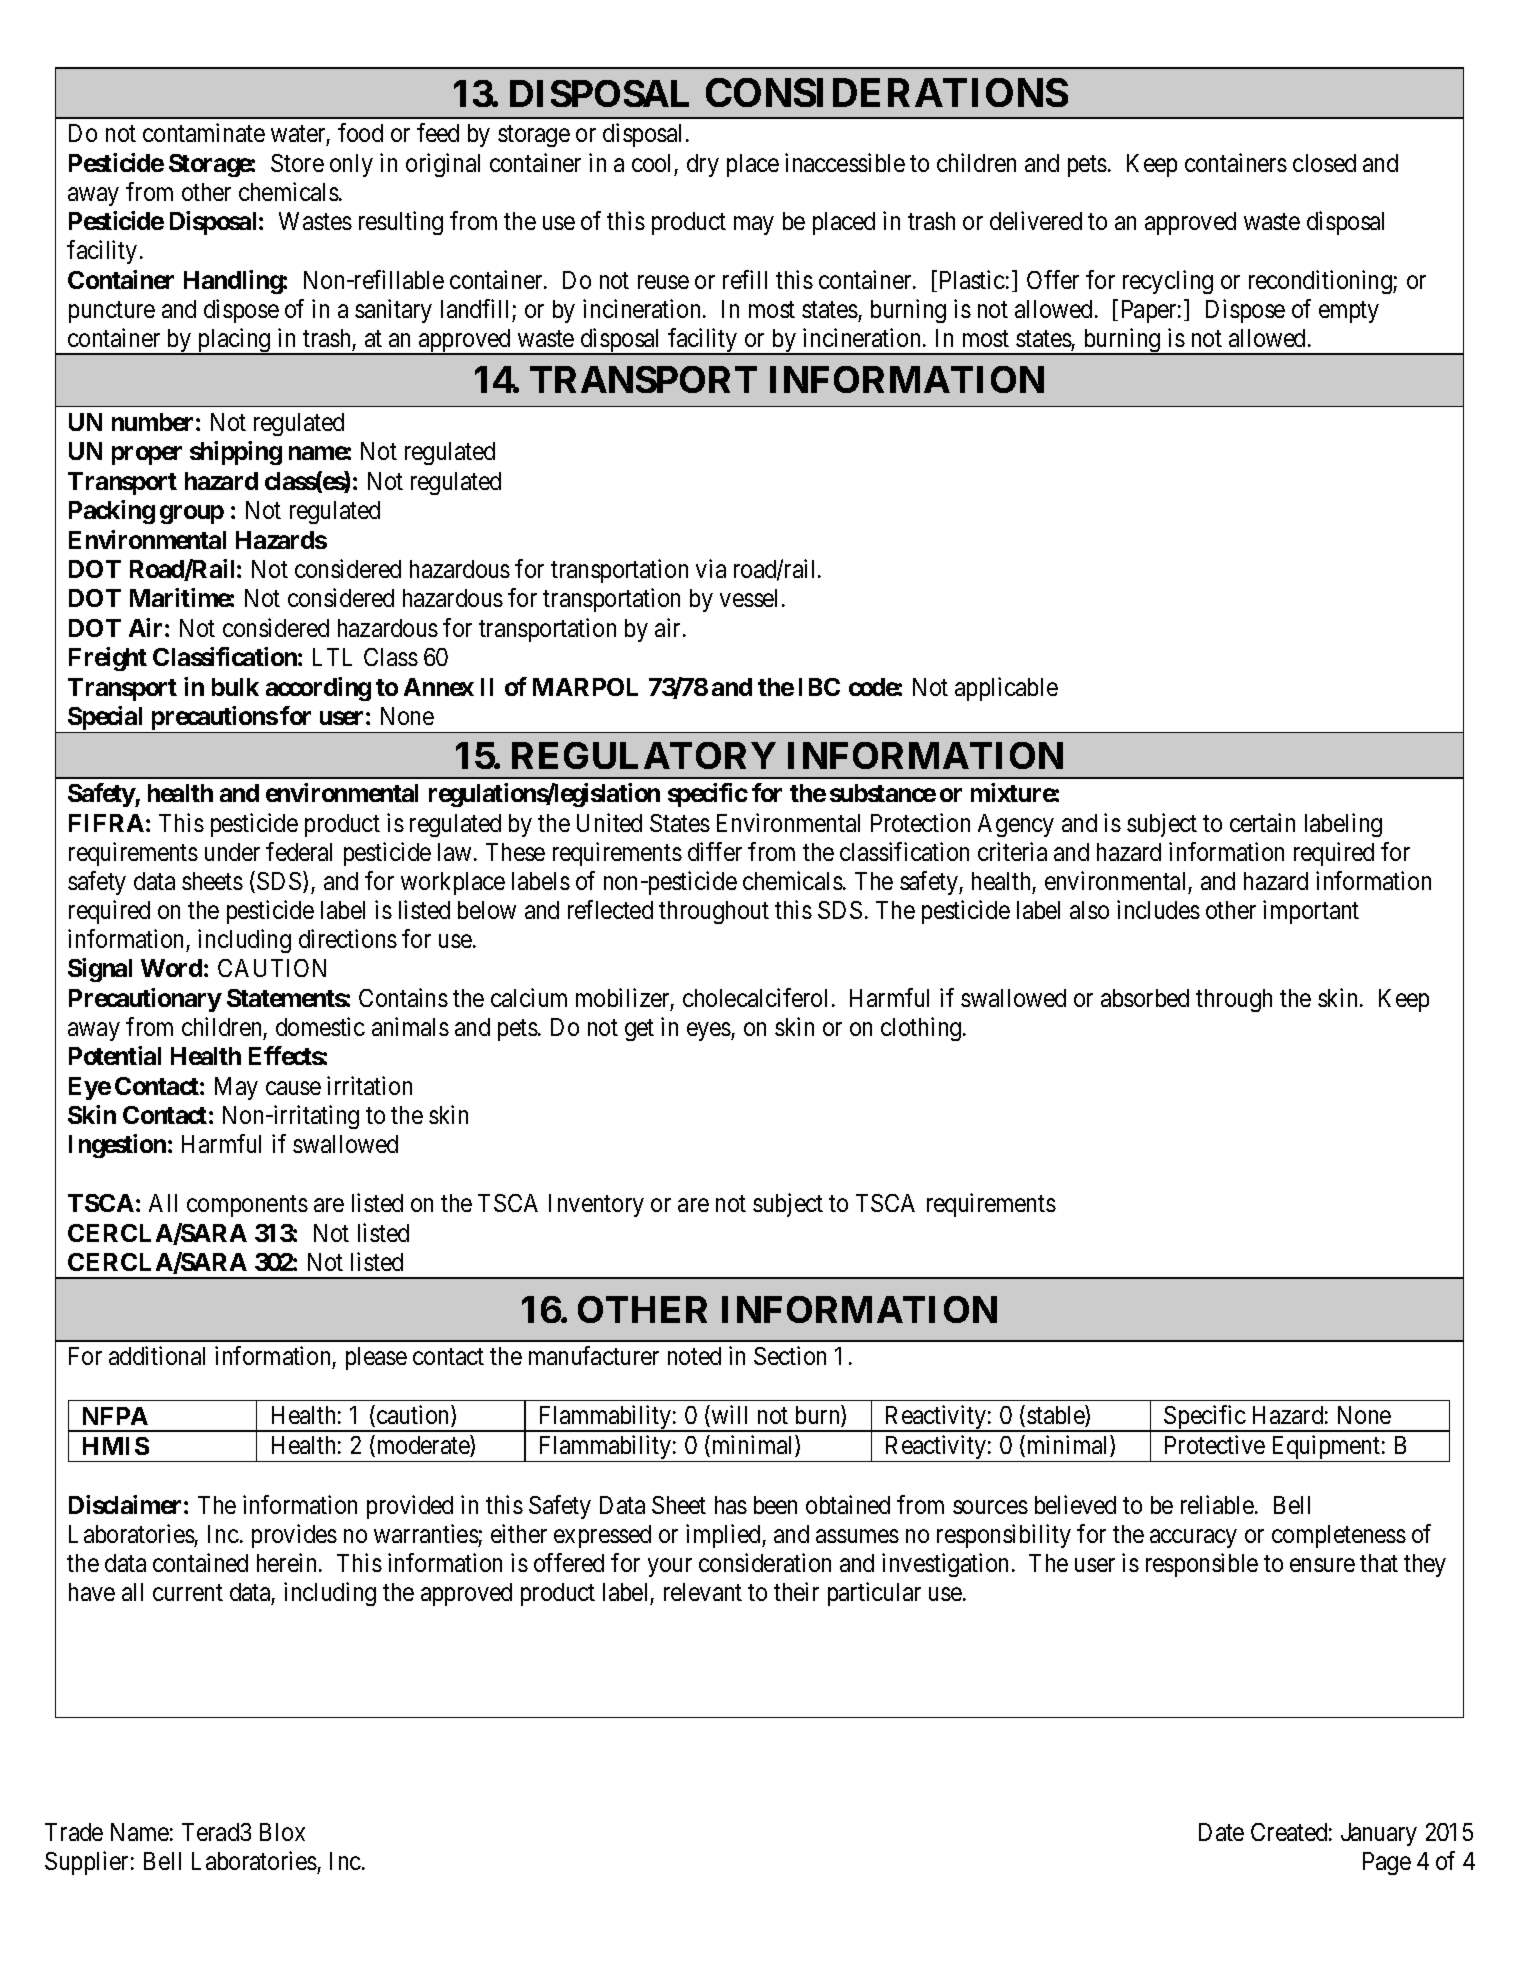 This screenshot has height=1966, width=1519. What do you see at coordinates (1324, 163) in the screenshot?
I see `closed` at bounding box center [1324, 163].
